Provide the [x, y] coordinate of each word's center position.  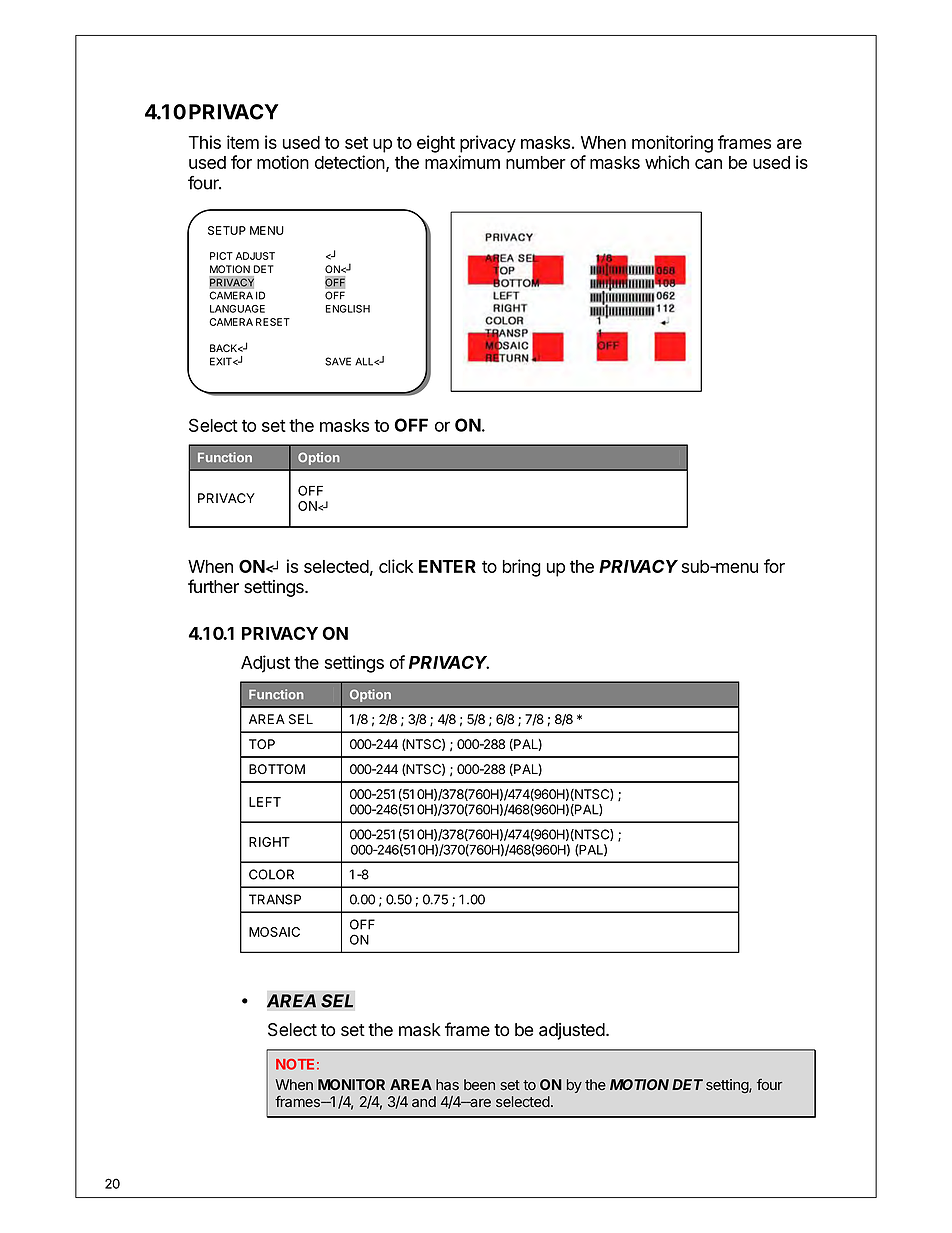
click [396, 566]
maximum [462, 162]
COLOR [271, 874]
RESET [273, 322]
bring [522, 568]
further [213, 586]
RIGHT [269, 842]
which [667, 162]
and [424, 1101]
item [243, 142]
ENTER [447, 566]
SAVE [338, 361]
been [479, 1084]
